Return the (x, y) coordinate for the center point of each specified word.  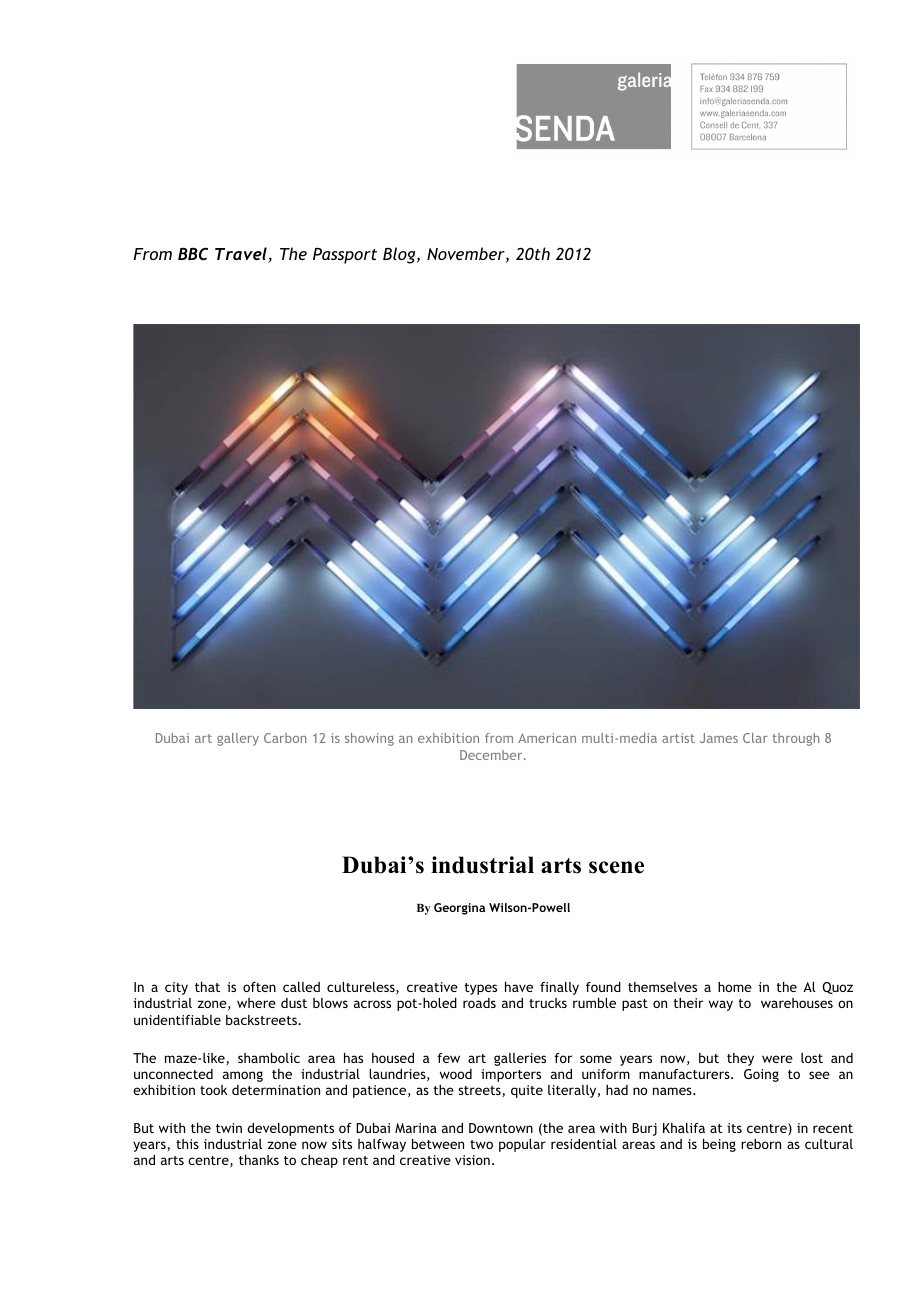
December (492, 755)
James (719, 738)
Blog (400, 255)
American (547, 738)
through (796, 739)
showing (369, 739)
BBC (193, 253)
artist (678, 738)
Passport (345, 256)
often (259, 987)
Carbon (285, 738)
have (519, 987)
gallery (238, 739)
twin (229, 1128)
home (735, 987)
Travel (242, 255)
